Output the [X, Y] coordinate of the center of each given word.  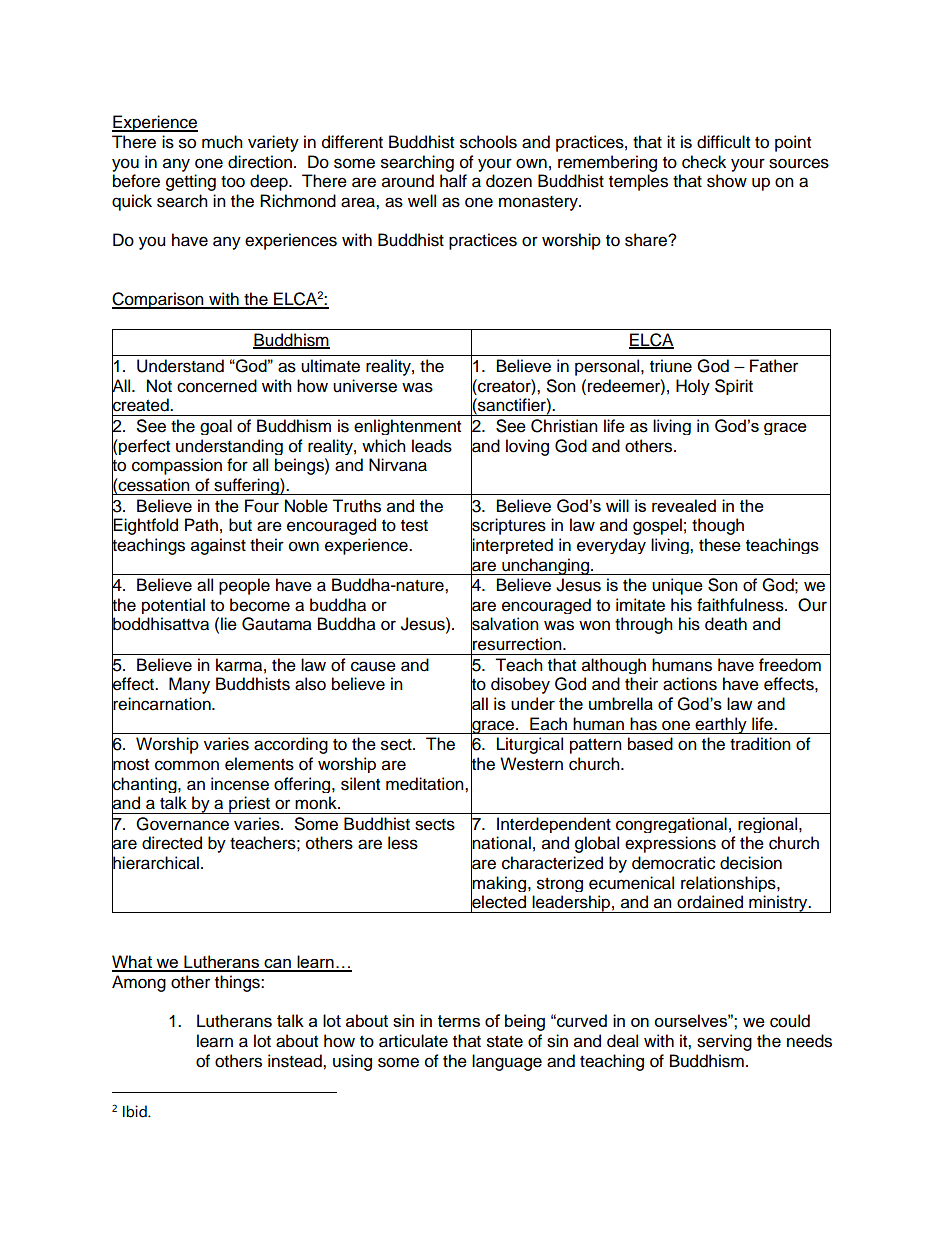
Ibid [136, 1111]
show [727, 181]
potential [173, 606]
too [233, 182]
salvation [505, 624]
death [726, 624]
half [453, 181]
